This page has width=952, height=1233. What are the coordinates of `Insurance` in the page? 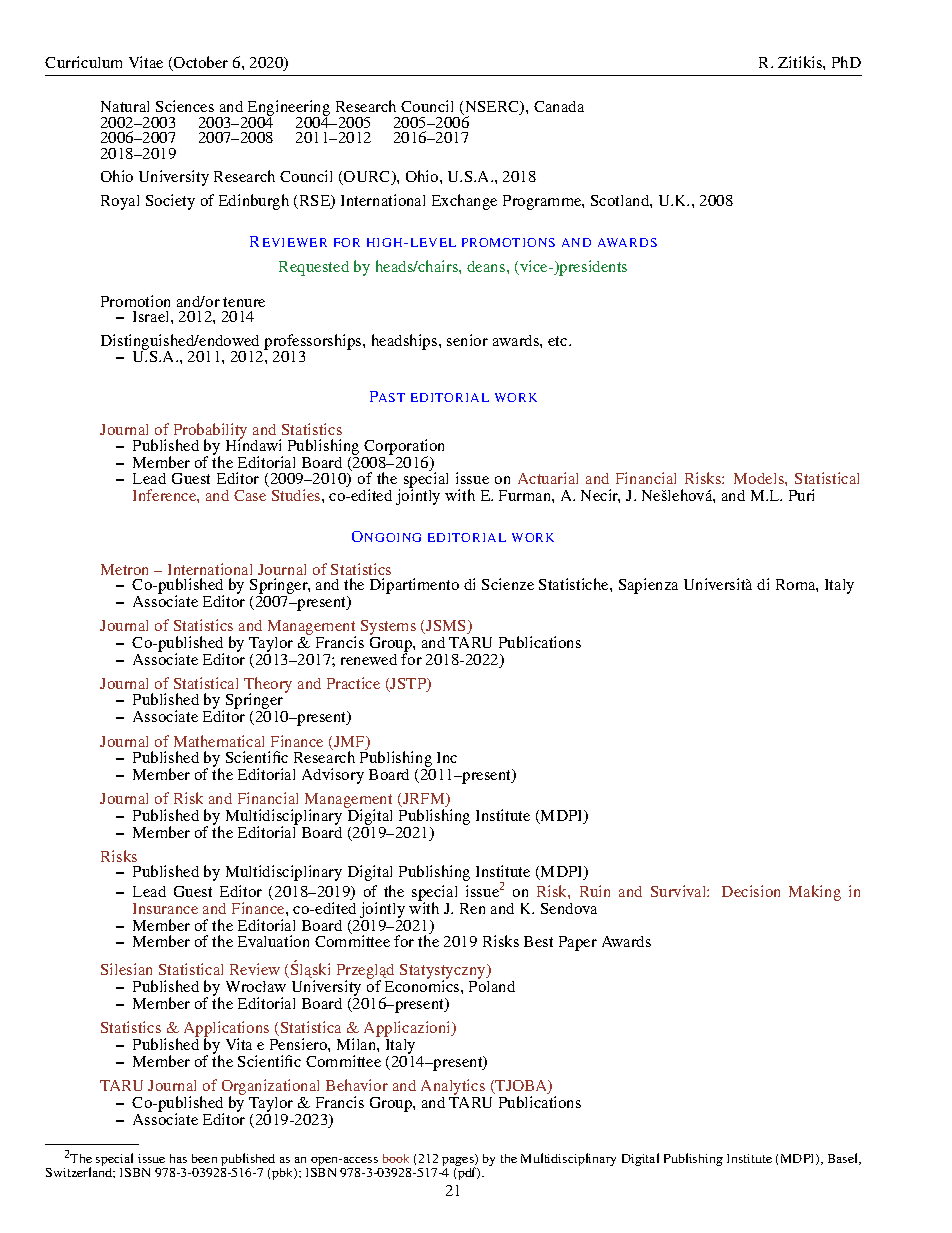 It's located at (165, 908).
